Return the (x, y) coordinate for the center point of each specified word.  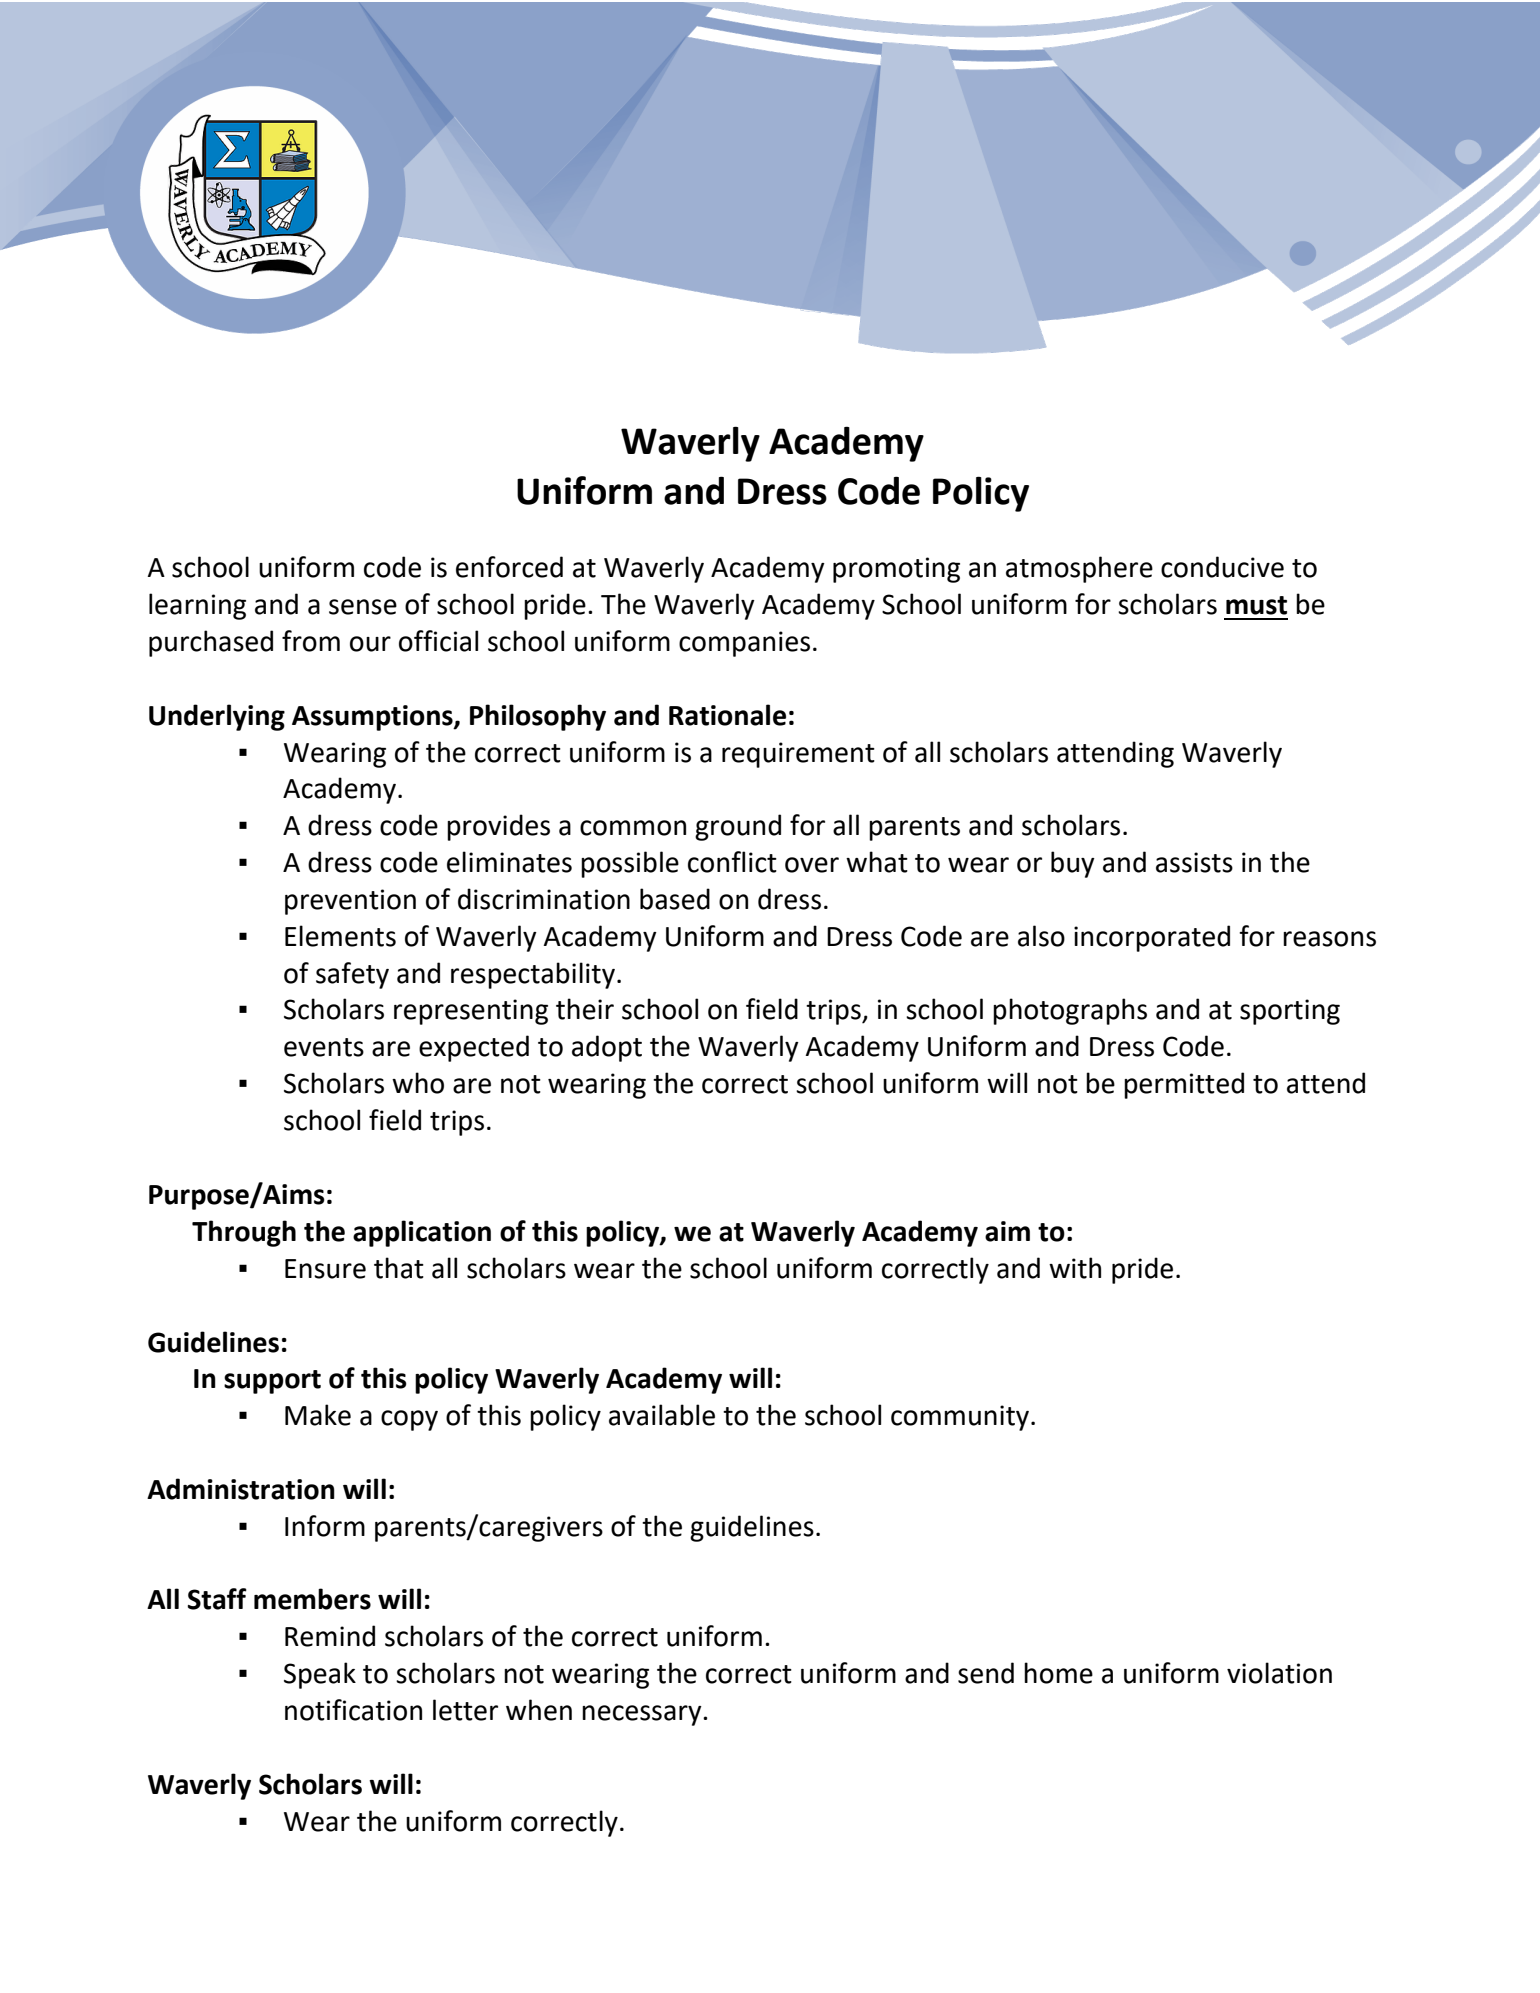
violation (1279, 1673)
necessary (643, 1715)
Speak (320, 1675)
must (1256, 605)
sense (363, 607)
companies (744, 644)
